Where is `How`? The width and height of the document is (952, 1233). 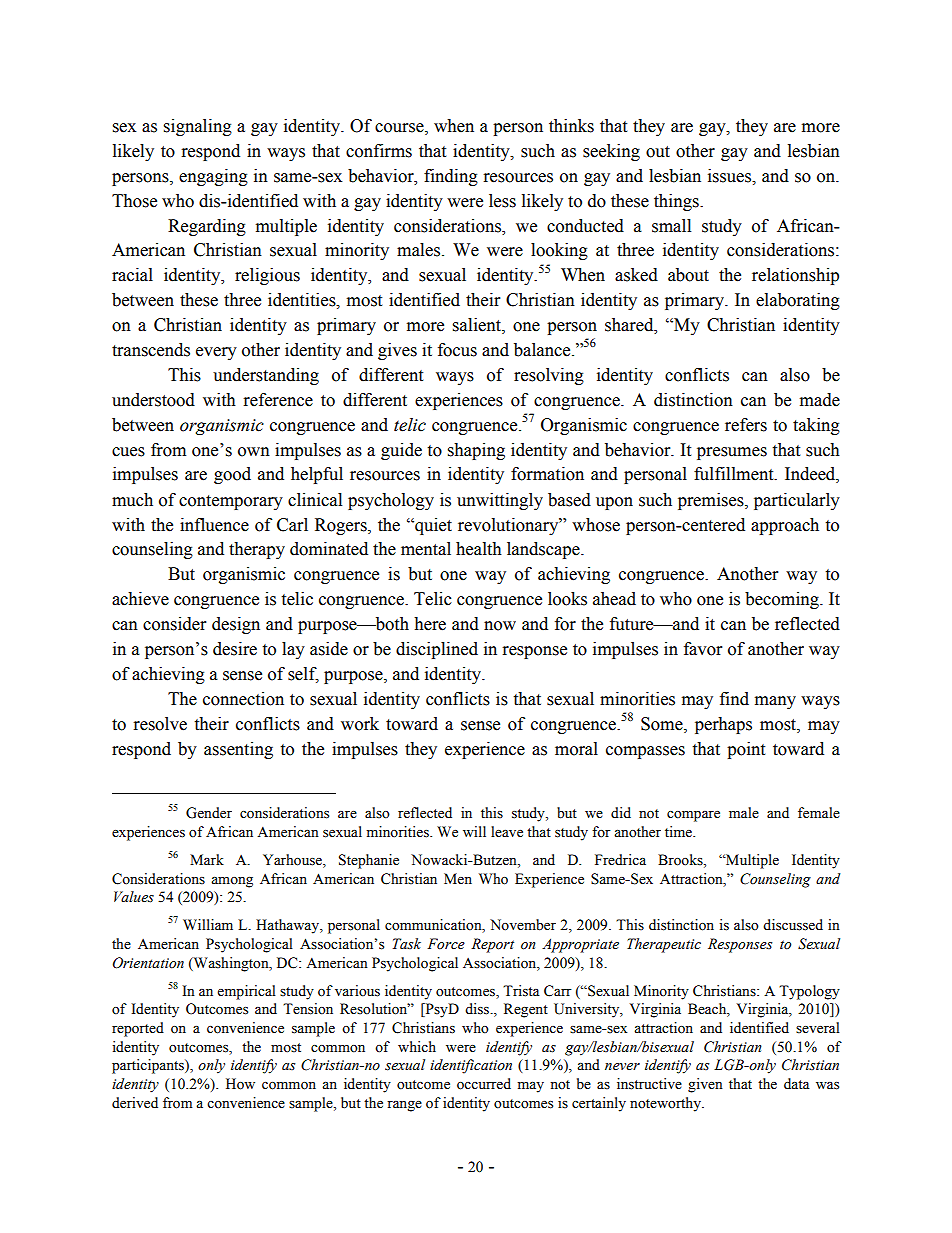 How is located at coordinates (240, 1084).
